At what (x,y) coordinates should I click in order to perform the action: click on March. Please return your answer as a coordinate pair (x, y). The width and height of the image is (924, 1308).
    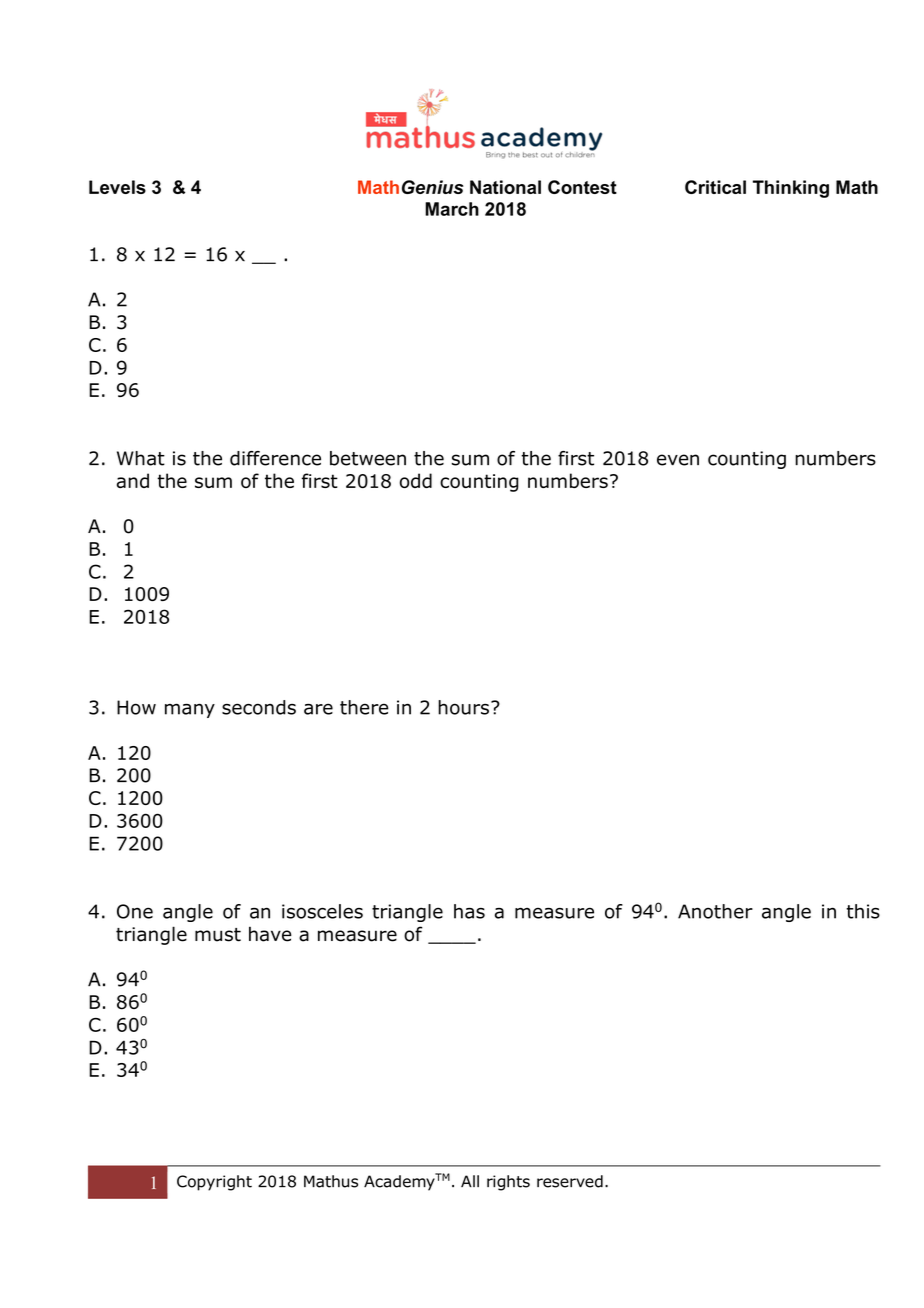
    Looking at the image, I should click on (452, 209).
